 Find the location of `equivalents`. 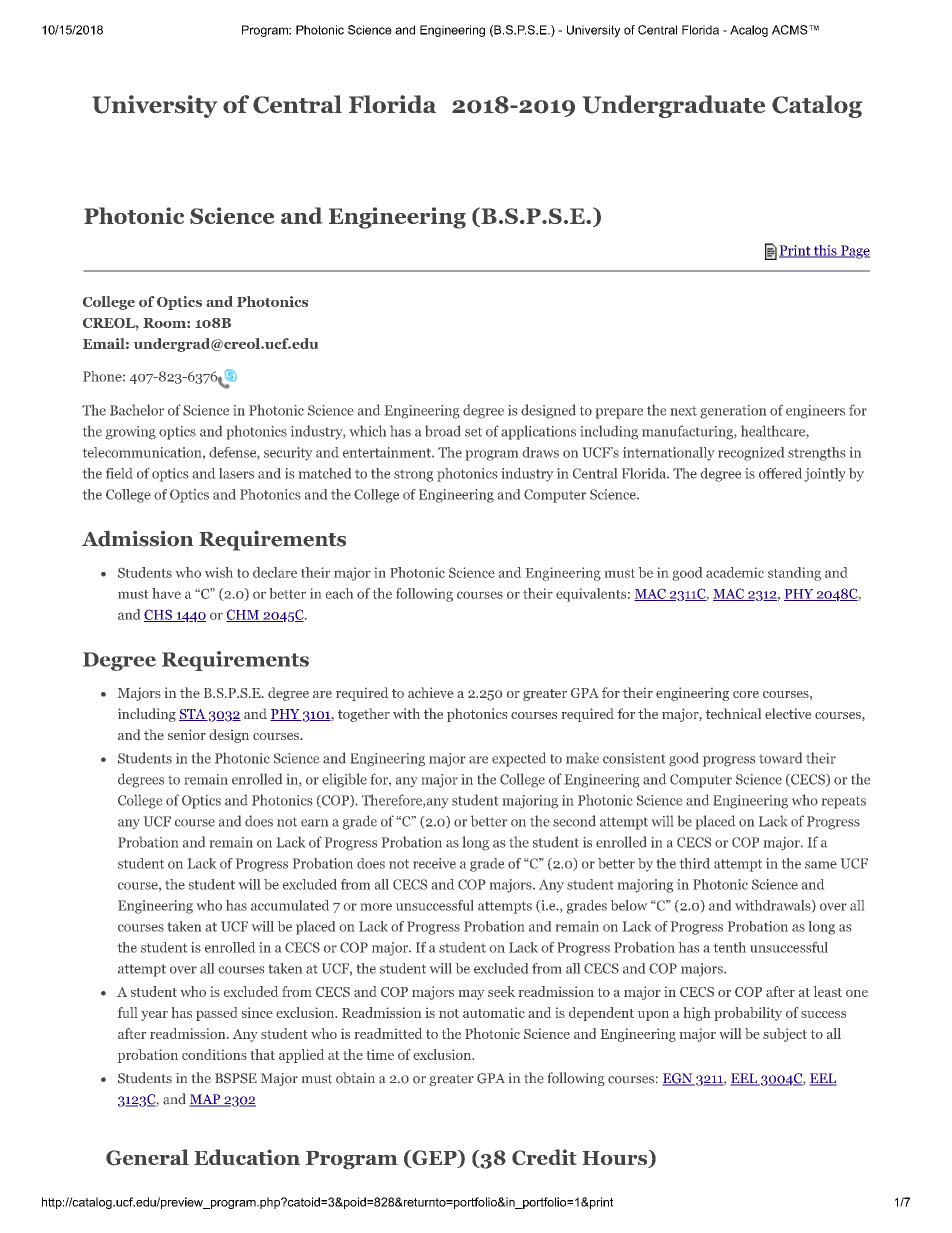

equivalents is located at coordinates (591, 595).
